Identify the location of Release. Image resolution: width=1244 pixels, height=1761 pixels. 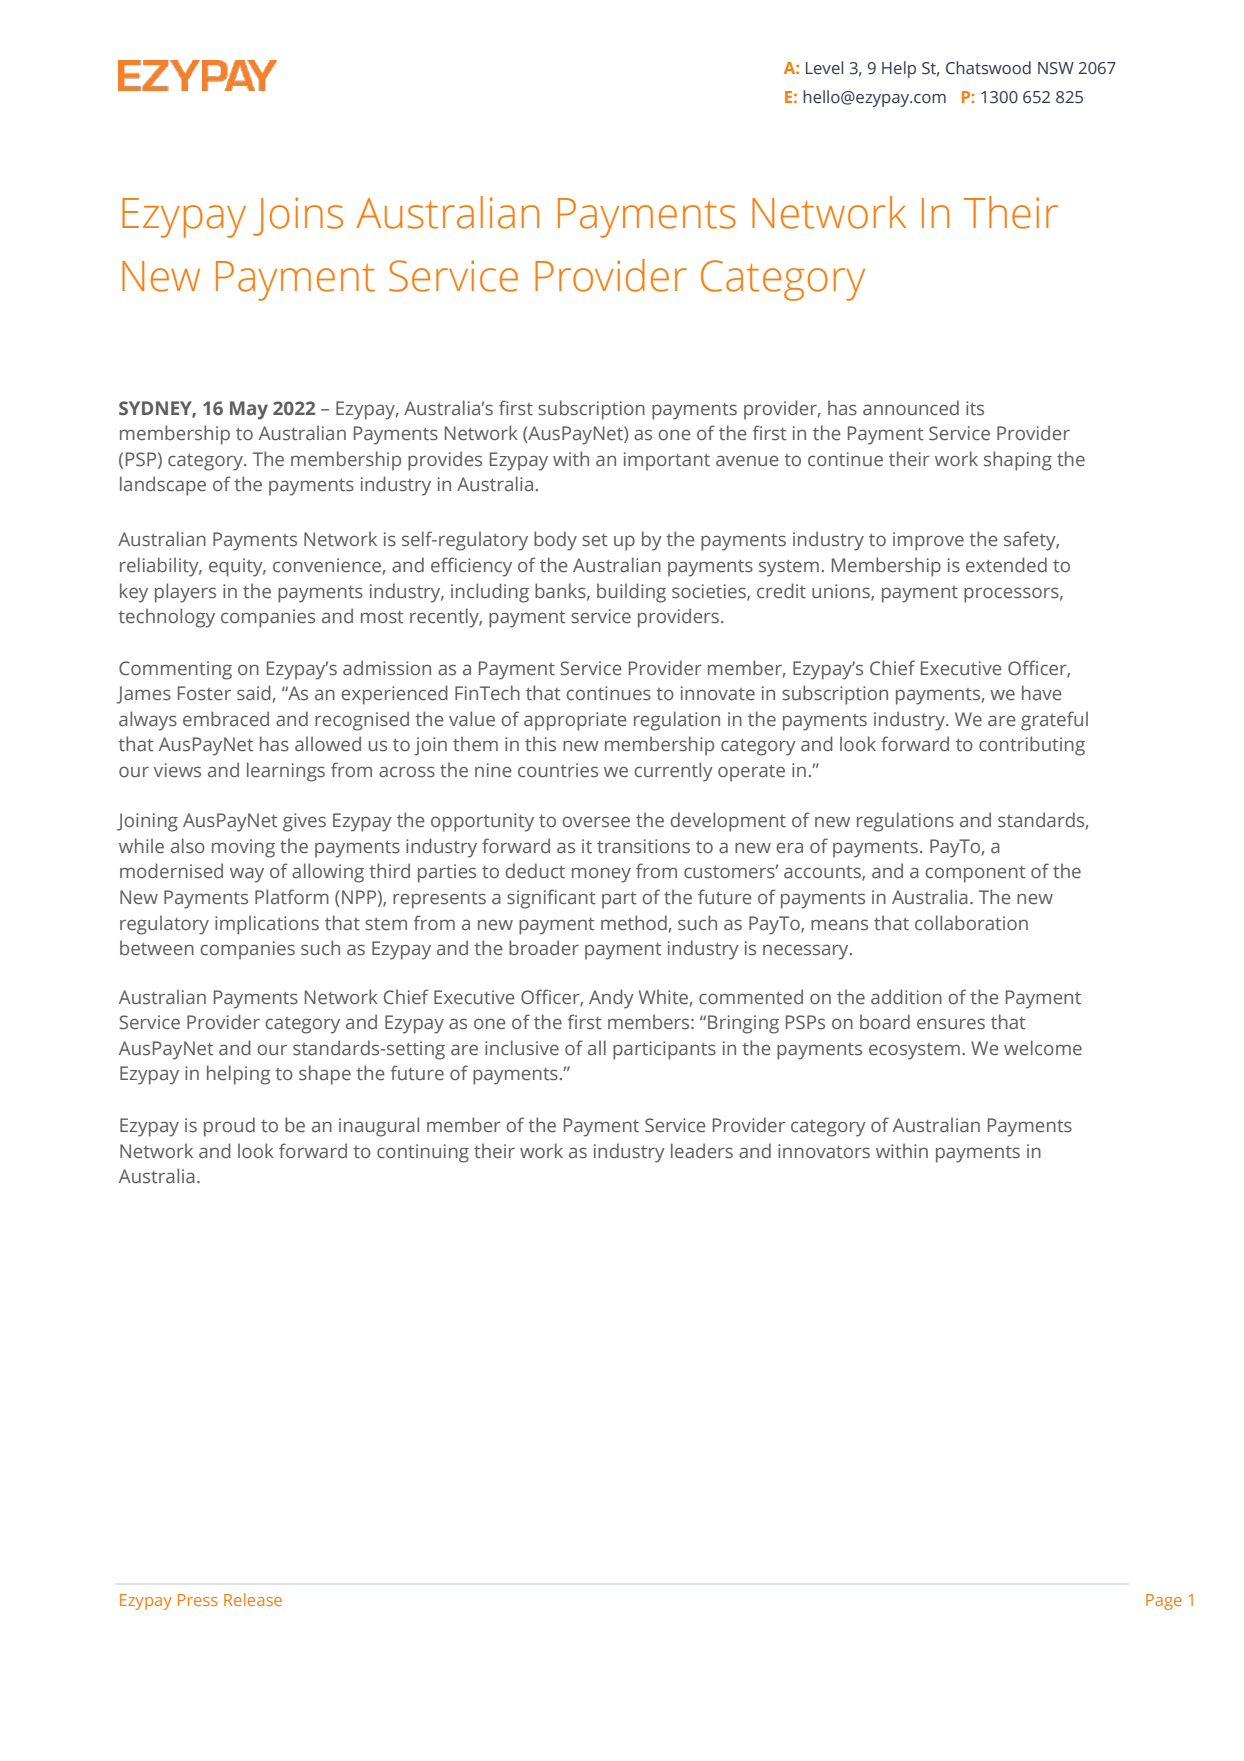
(253, 1599).
